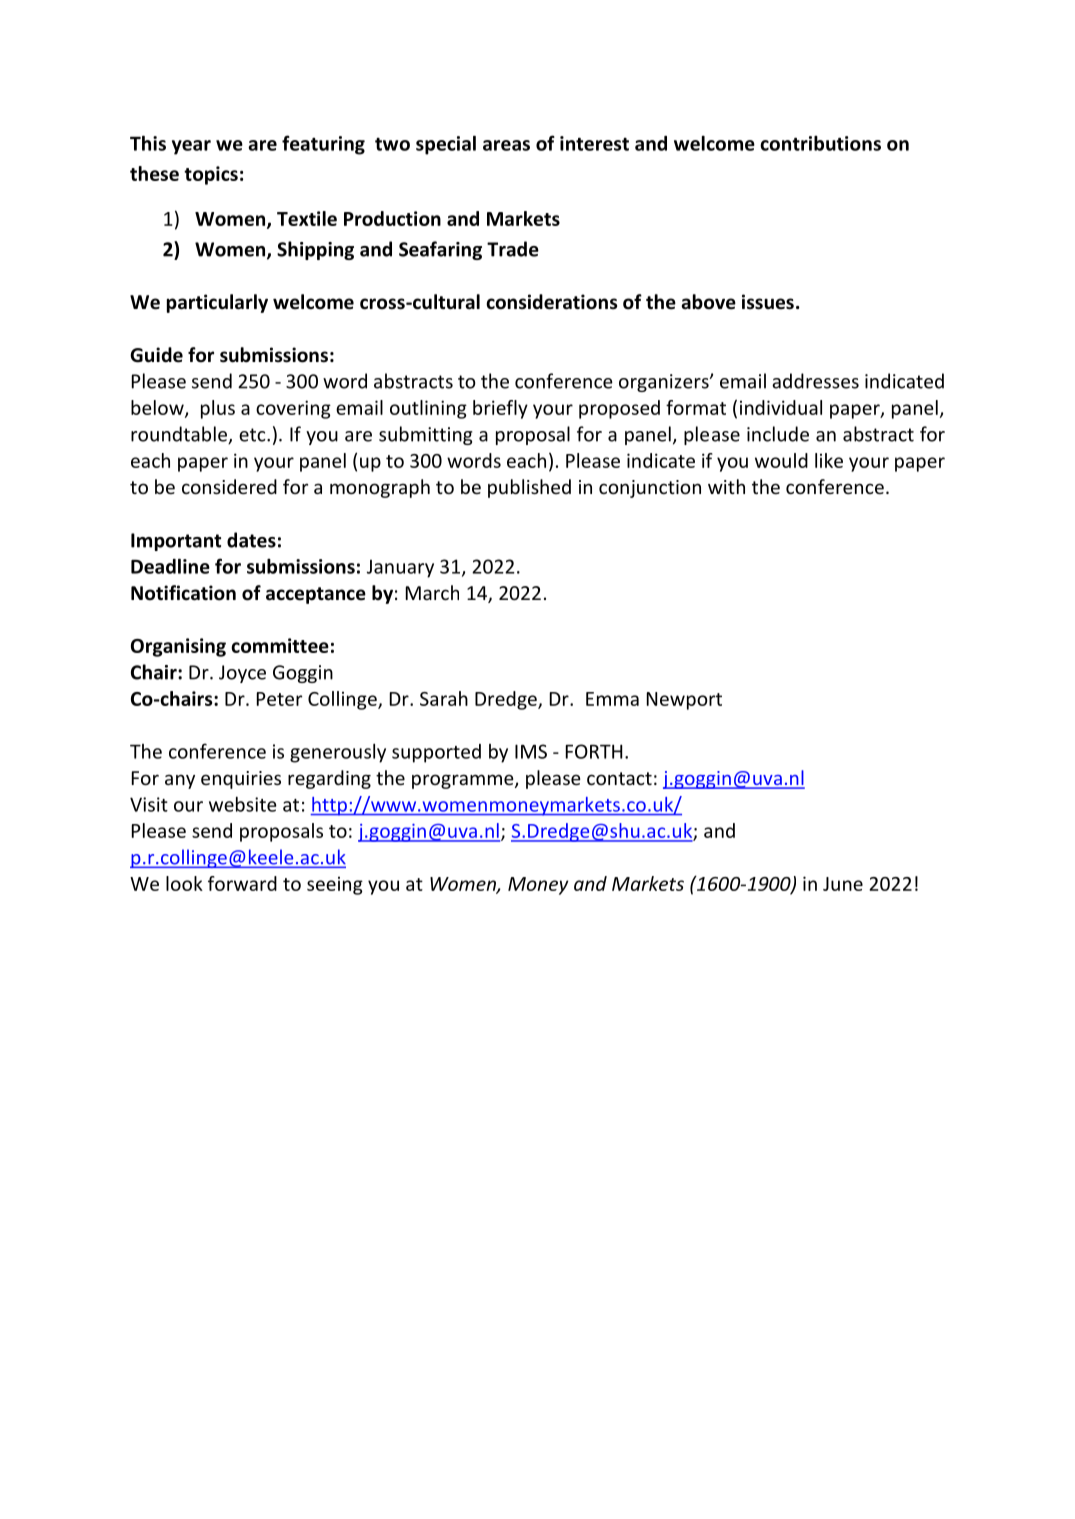  Describe the element at coordinates (242, 883) in the page. I see `forward` at that location.
